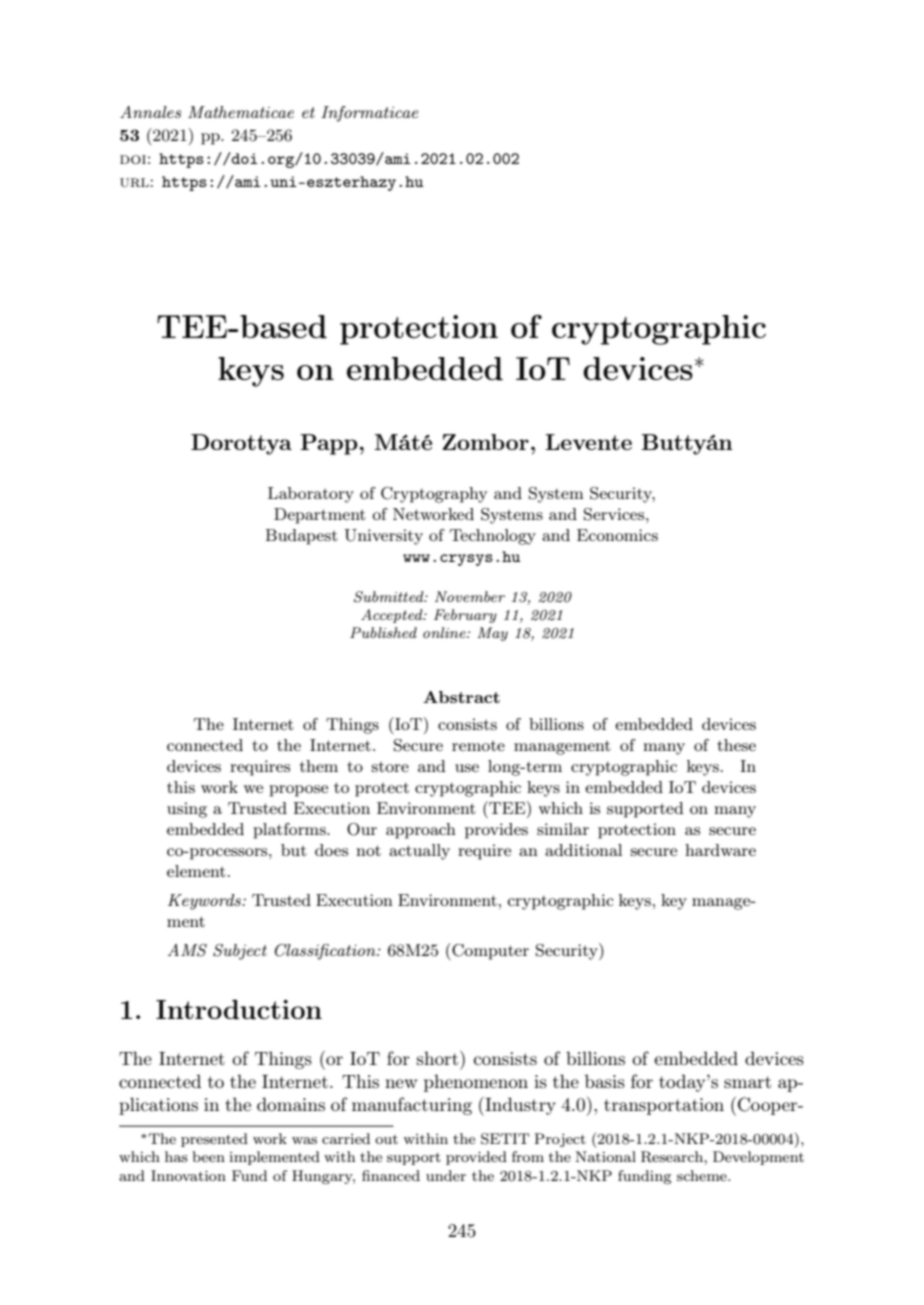 The height and width of the document is (1305, 924). Describe the element at coordinates (214, 1140) in the document. I see `presented` at that location.
